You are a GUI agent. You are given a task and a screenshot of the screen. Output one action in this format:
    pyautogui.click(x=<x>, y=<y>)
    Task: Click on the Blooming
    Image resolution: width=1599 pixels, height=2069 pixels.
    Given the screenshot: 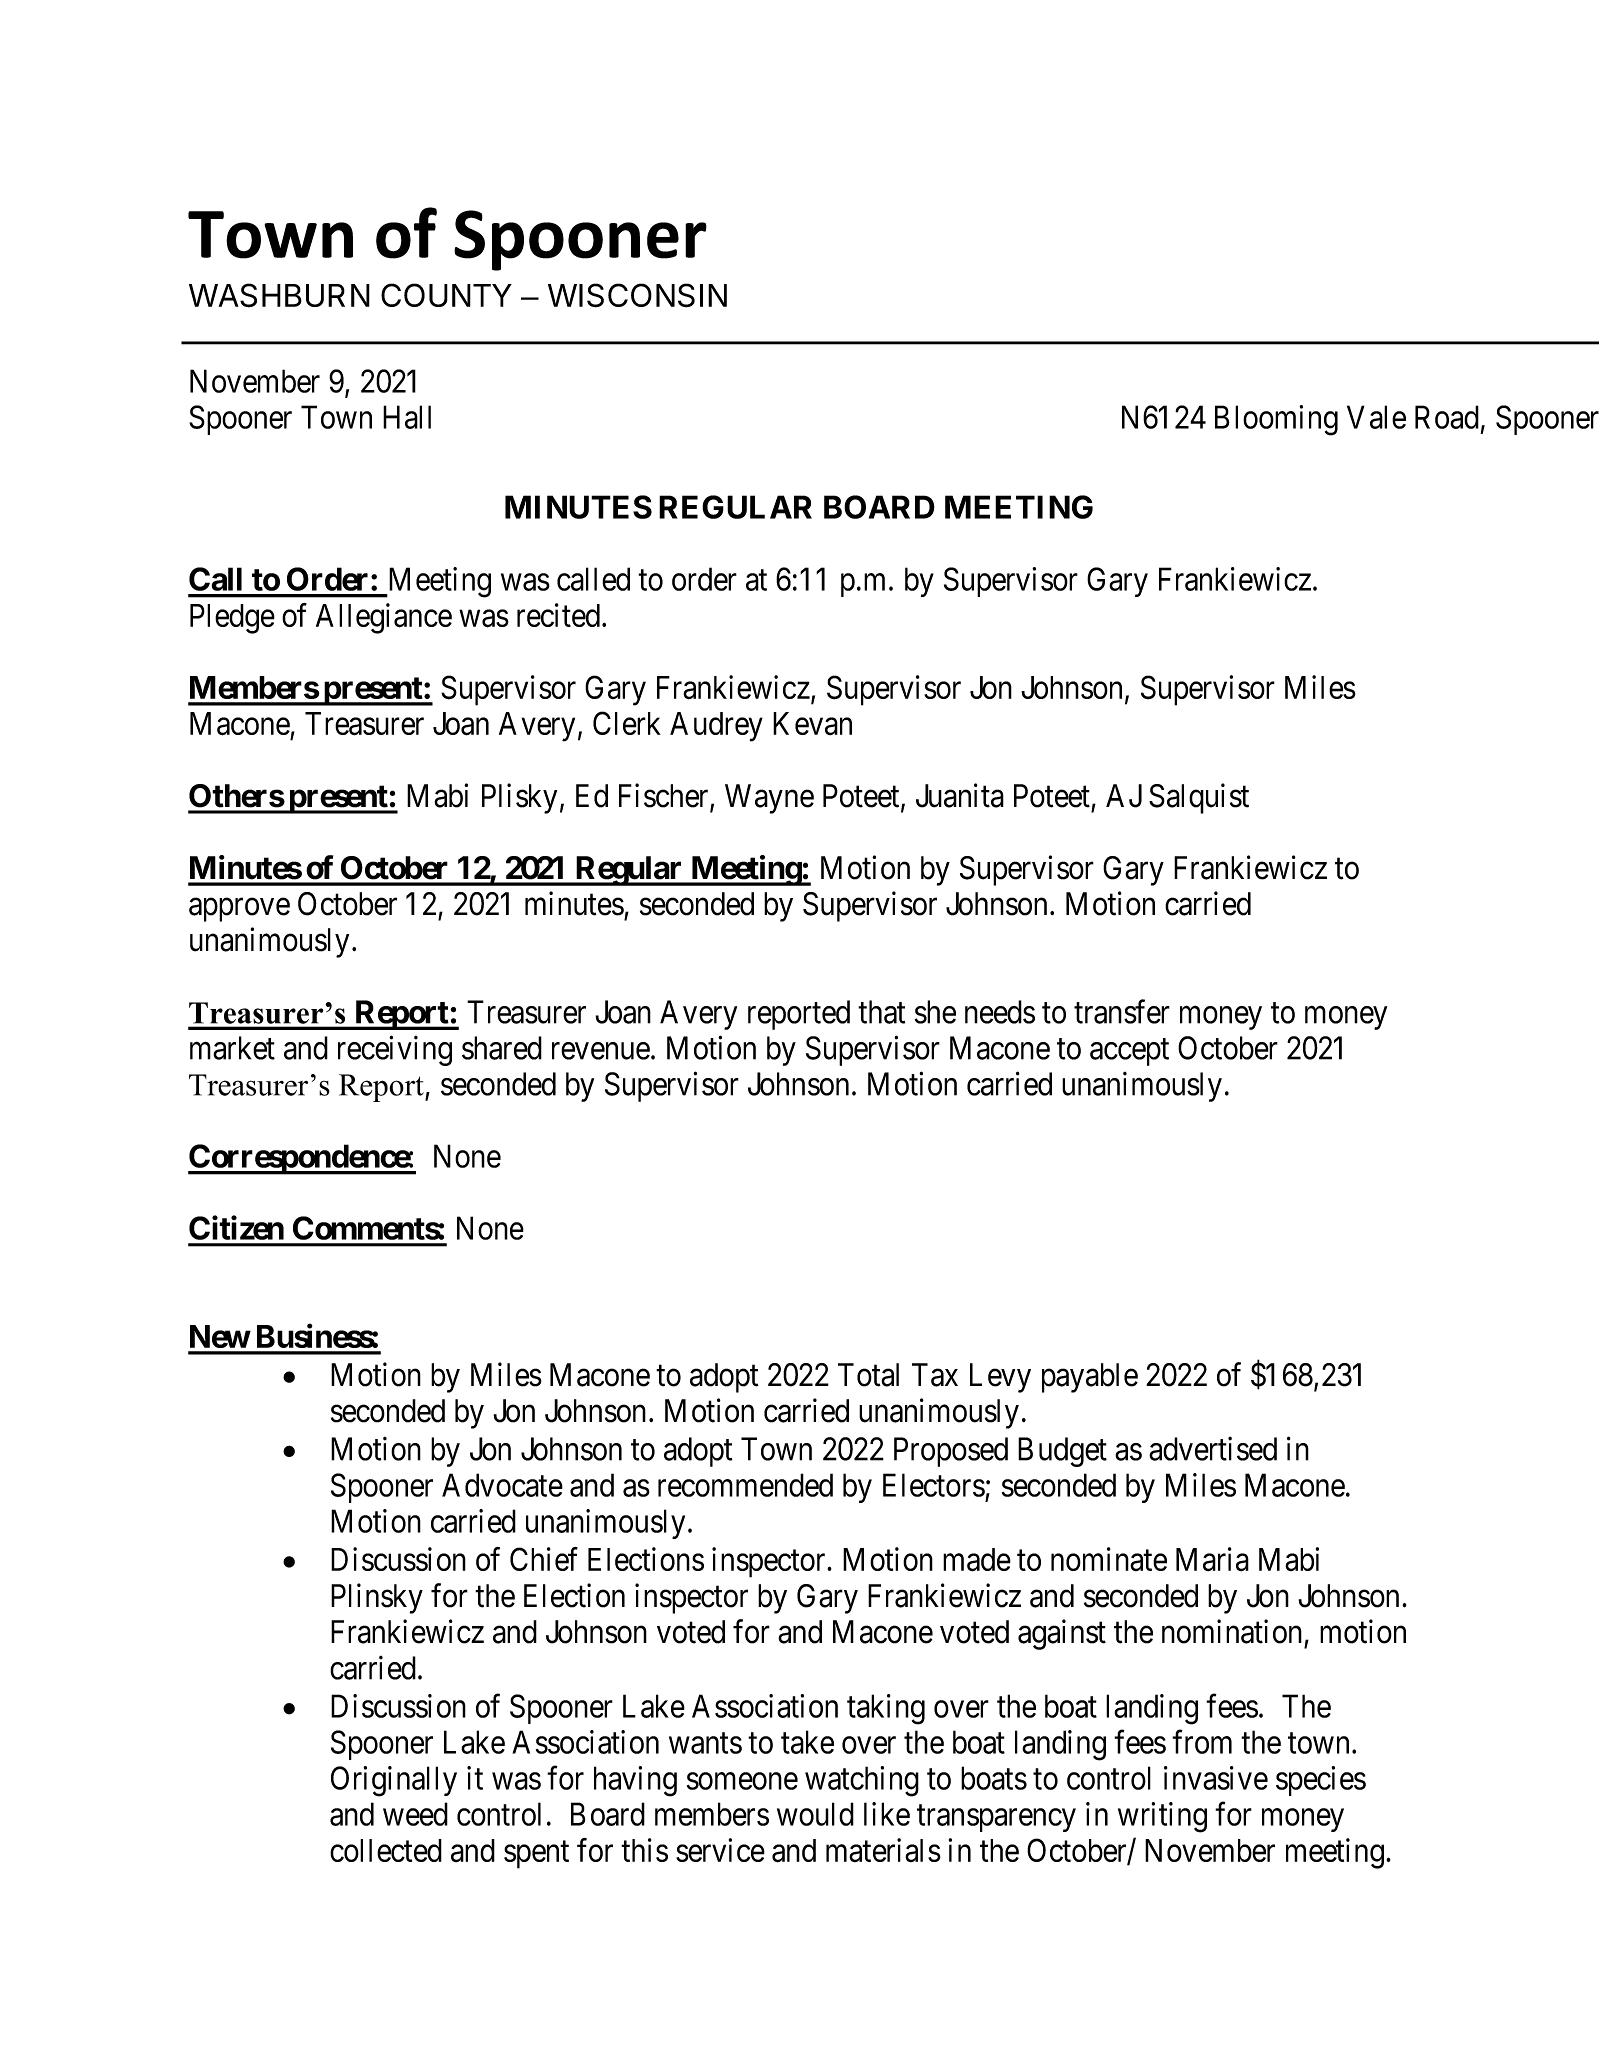 What is the action you would take?
    pyautogui.click(x=1276, y=420)
